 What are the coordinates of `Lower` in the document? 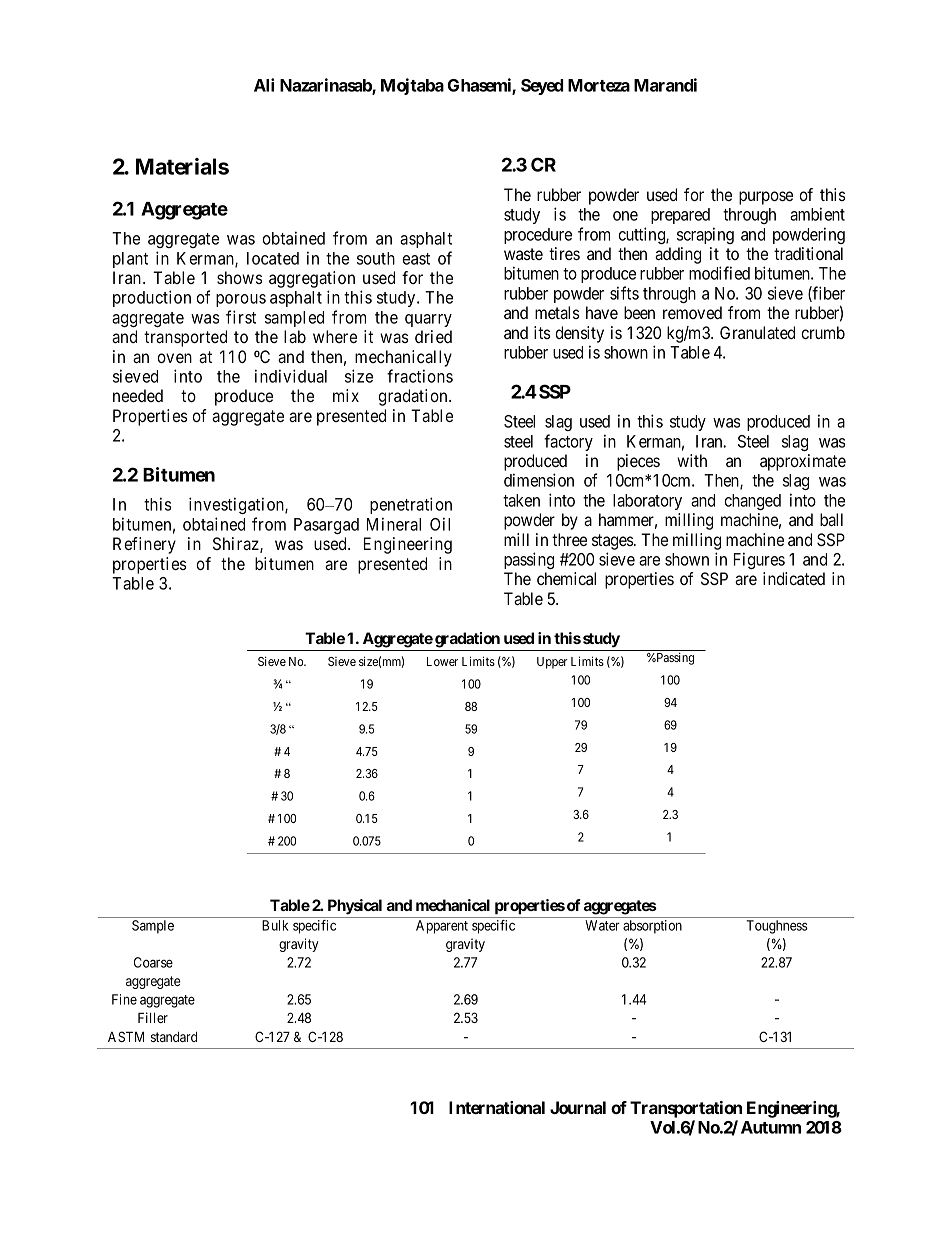 It's located at (442, 661).
